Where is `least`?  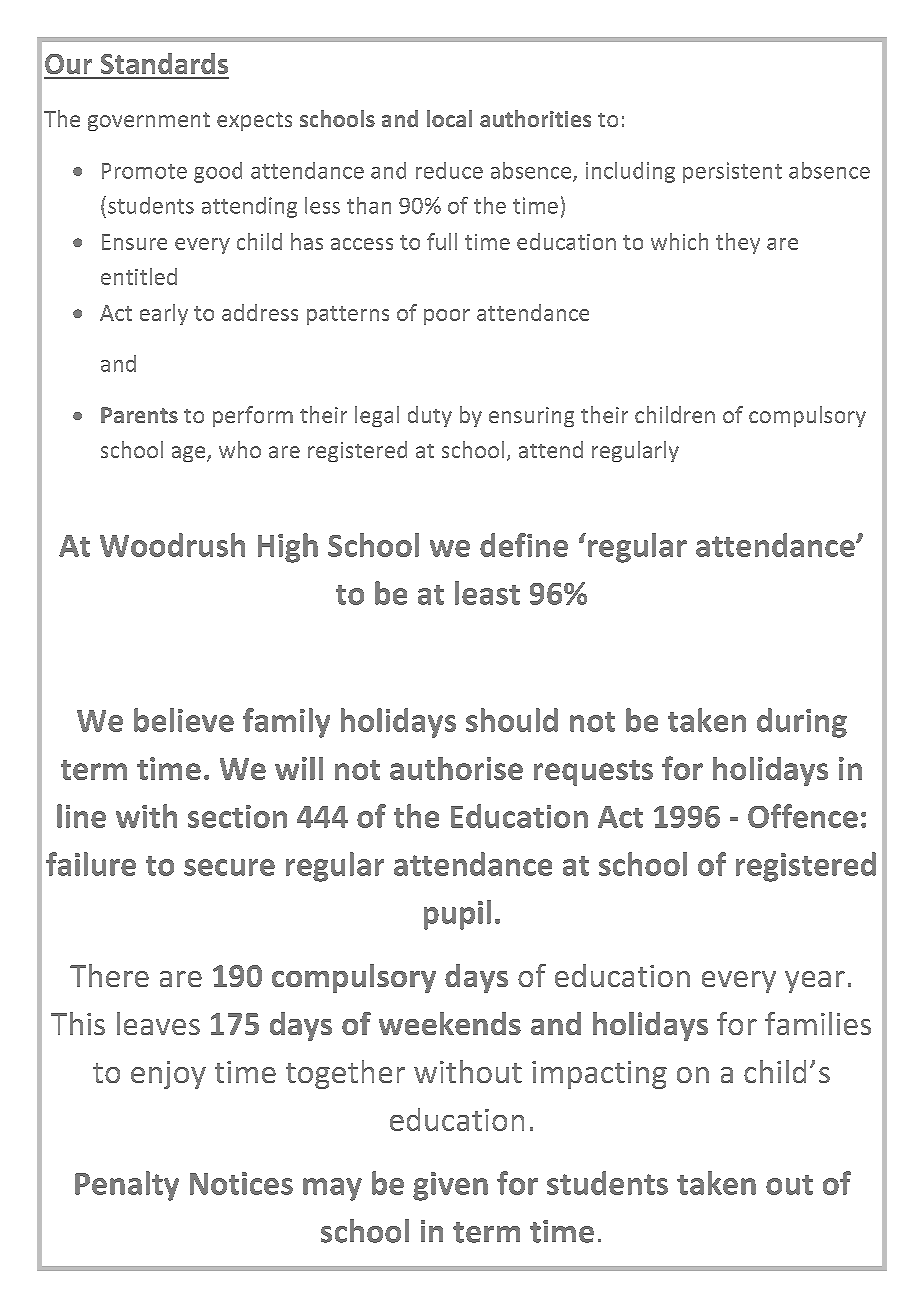 least is located at coordinates (487, 593).
